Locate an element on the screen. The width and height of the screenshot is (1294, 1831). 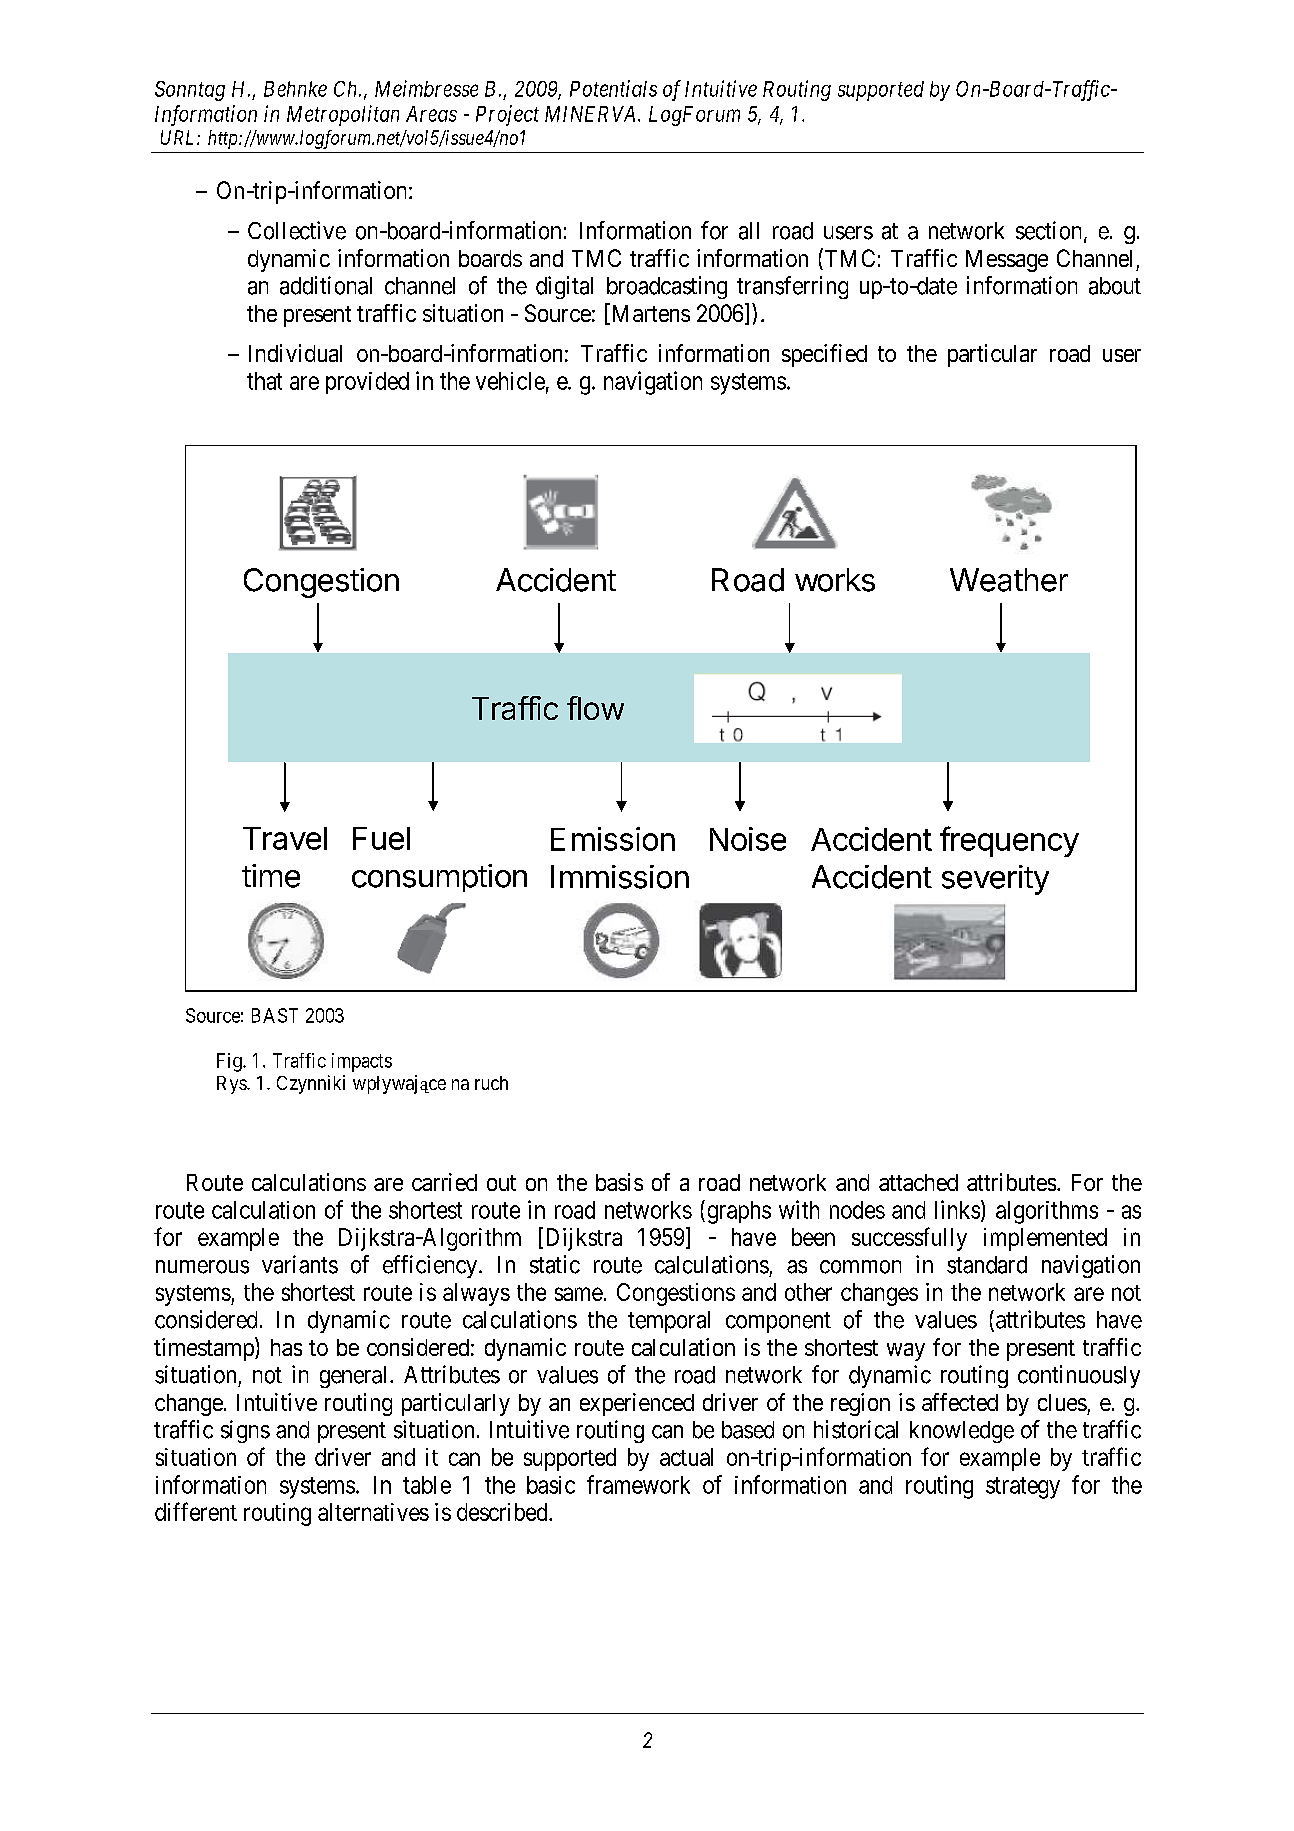
section is located at coordinates (1050, 231).
